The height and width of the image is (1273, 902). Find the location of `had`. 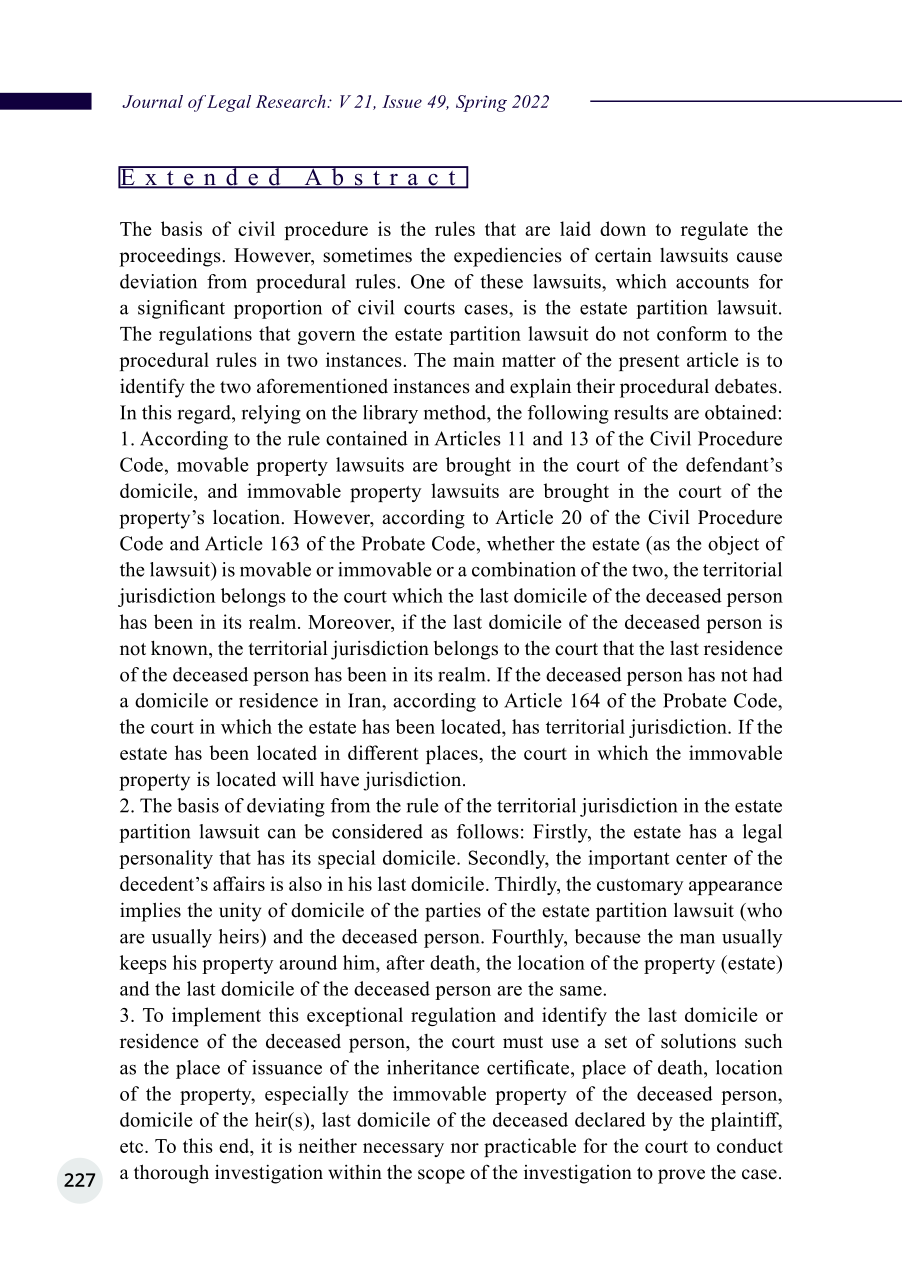

had is located at coordinates (768, 674).
